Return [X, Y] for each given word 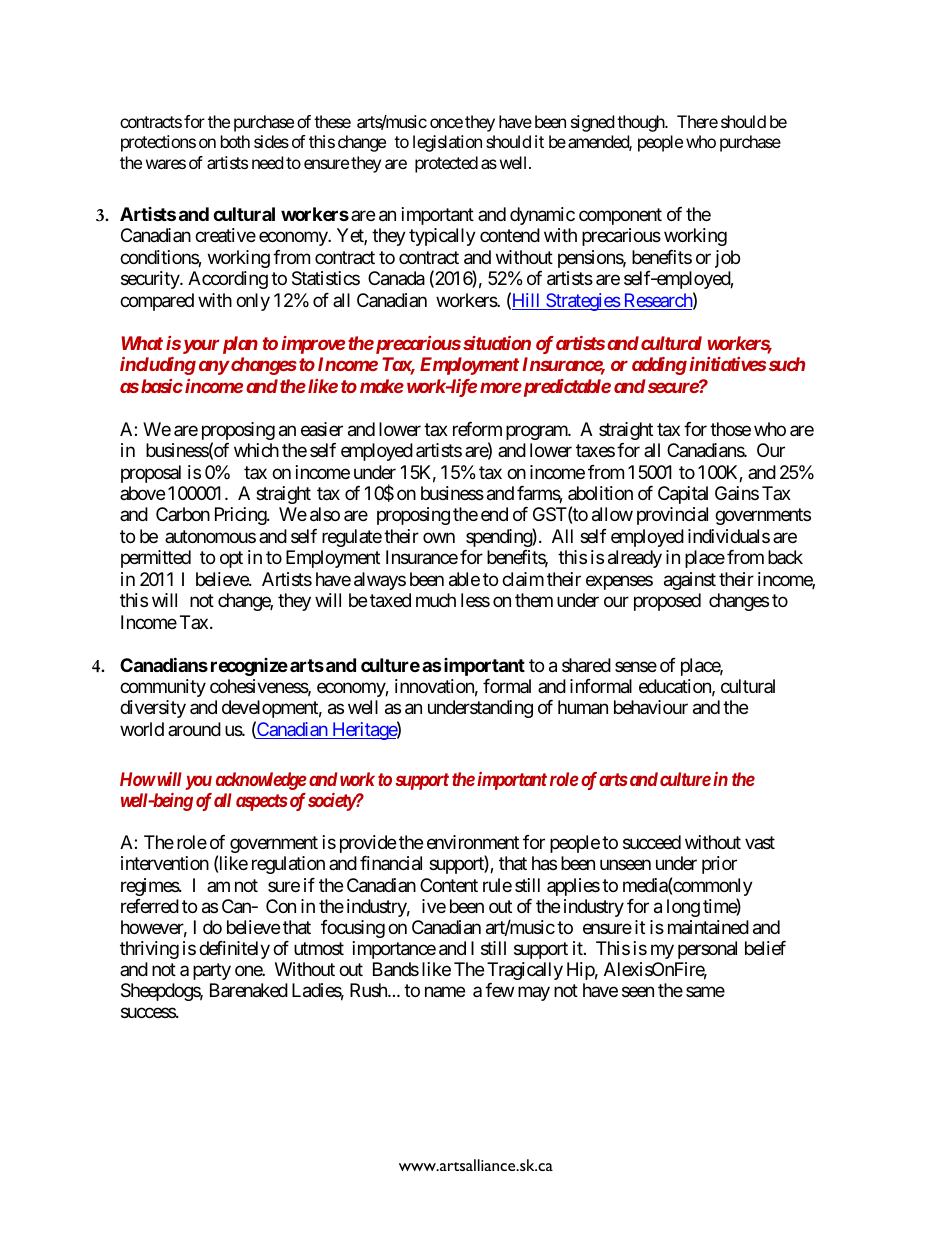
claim [523, 579]
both [235, 141]
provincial [672, 516]
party [212, 971]
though [642, 123]
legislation [447, 143]
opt [231, 560]
